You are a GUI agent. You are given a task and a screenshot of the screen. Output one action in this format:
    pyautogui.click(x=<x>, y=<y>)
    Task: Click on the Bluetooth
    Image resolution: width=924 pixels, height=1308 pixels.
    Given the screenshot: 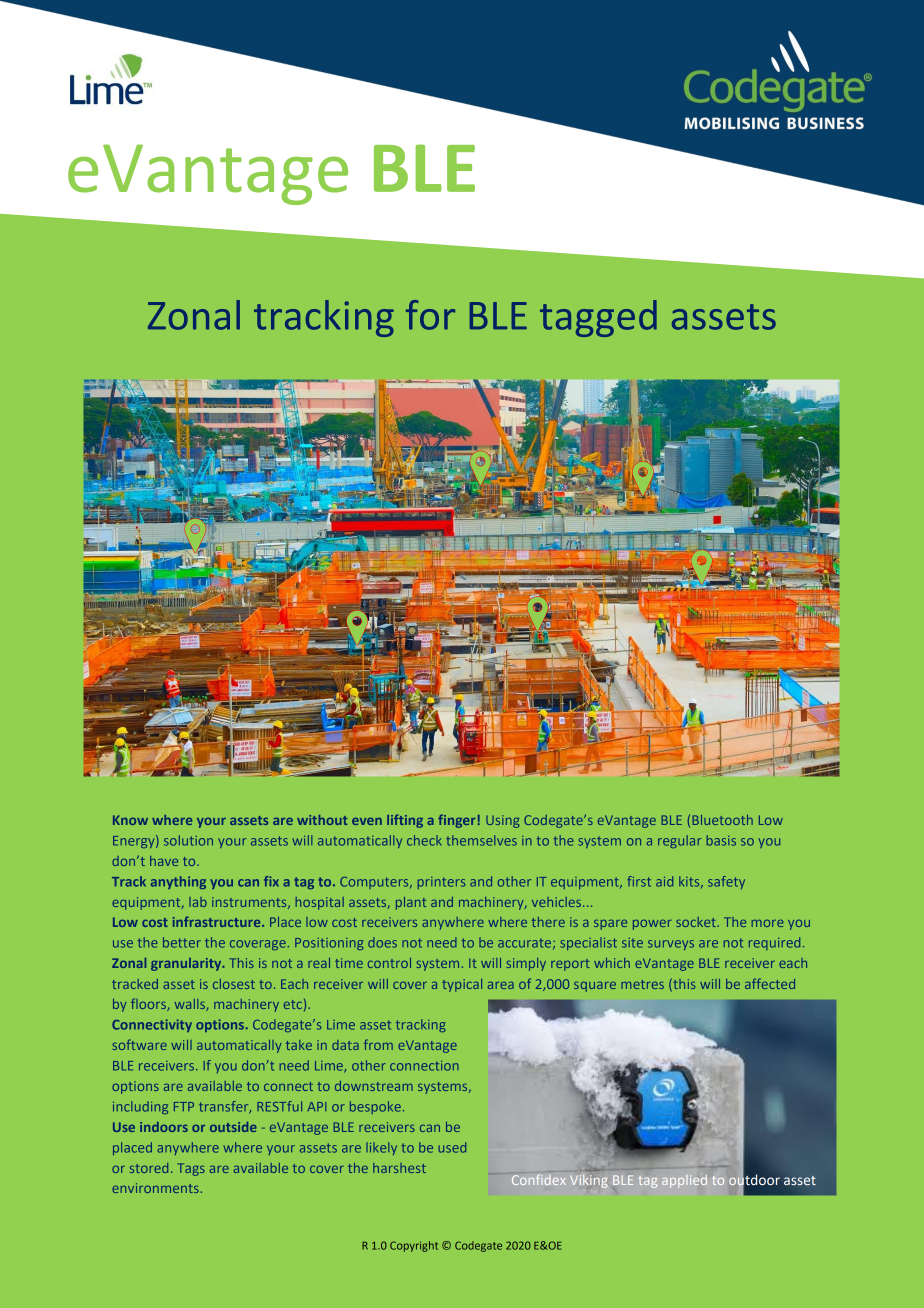 What is the action you would take?
    pyautogui.click(x=723, y=820)
